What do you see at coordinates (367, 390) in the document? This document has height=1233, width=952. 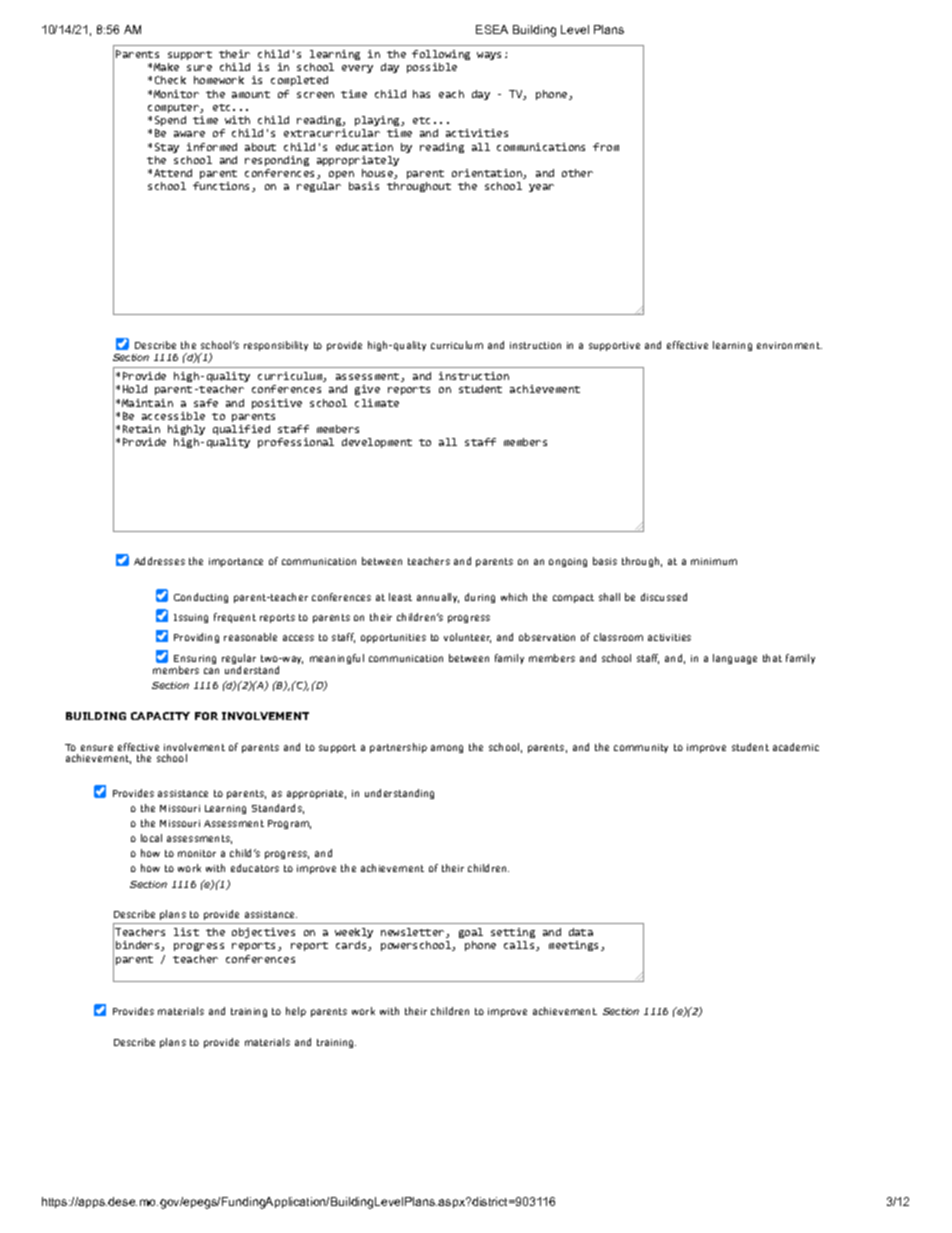 I see `give` at bounding box center [367, 390].
